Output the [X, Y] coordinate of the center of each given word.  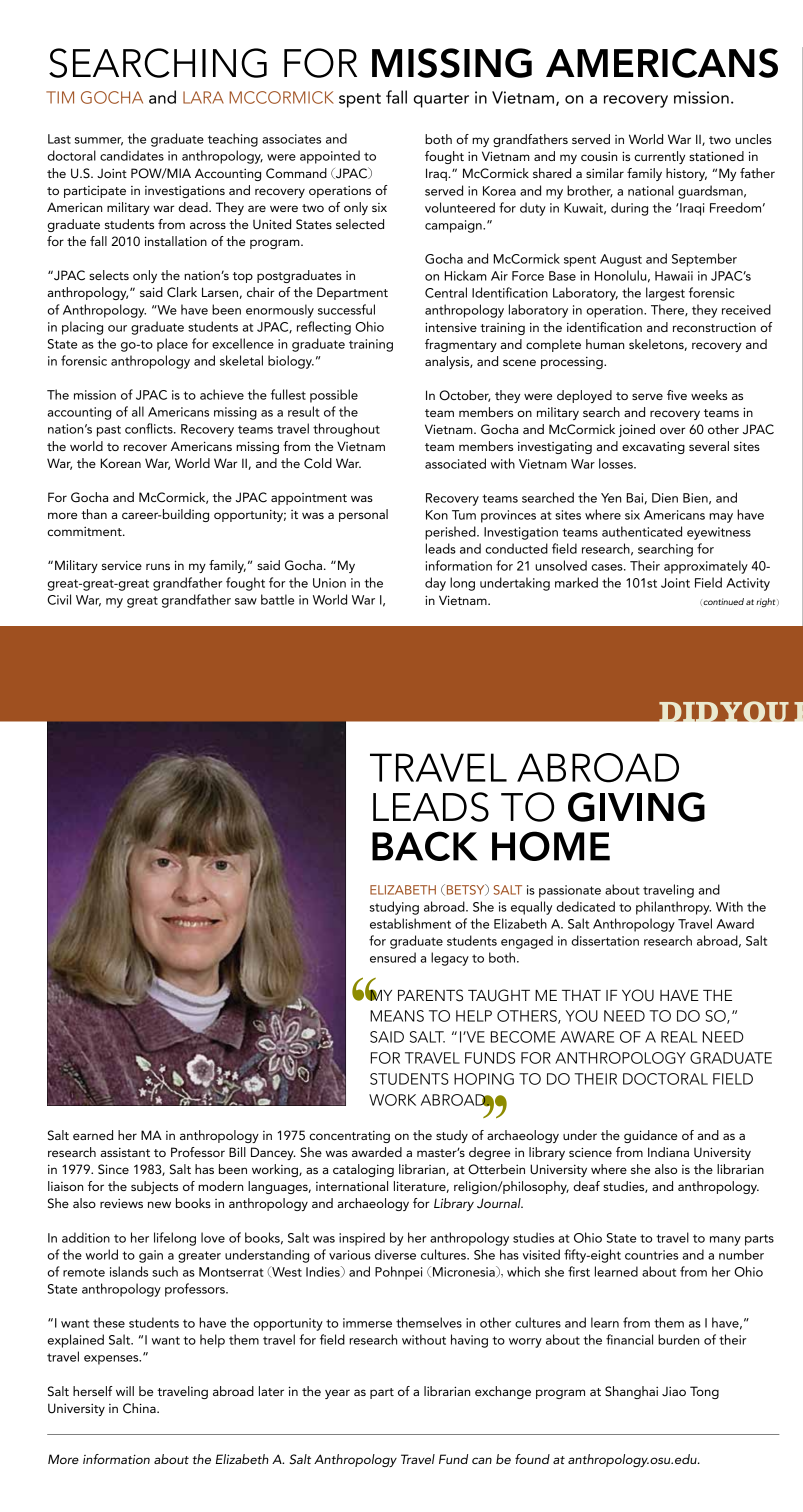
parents [430, 995]
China [140, 1408]
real [679, 1037]
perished [451, 533]
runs [158, 566]
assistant [125, 1152]
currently [659, 157]
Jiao [674, 1392]
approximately [706, 567]
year [337, 1394]
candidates [132, 155]
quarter [441, 100]
